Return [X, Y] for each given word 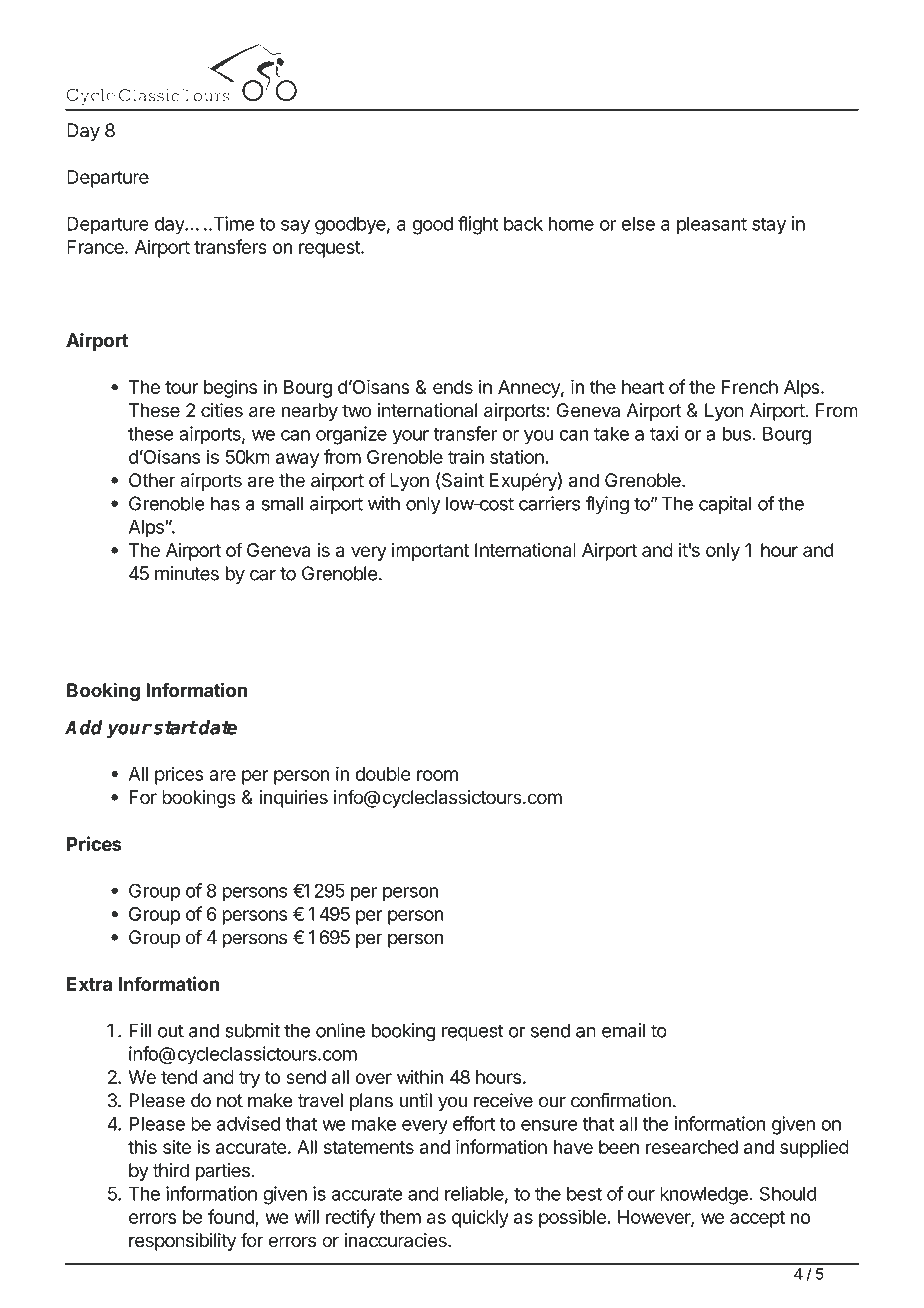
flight [478, 225]
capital [725, 505]
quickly [480, 1218]
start [175, 728]
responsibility [182, 1242]
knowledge [705, 1195]
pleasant [712, 225]
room [437, 775]
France [96, 247]
